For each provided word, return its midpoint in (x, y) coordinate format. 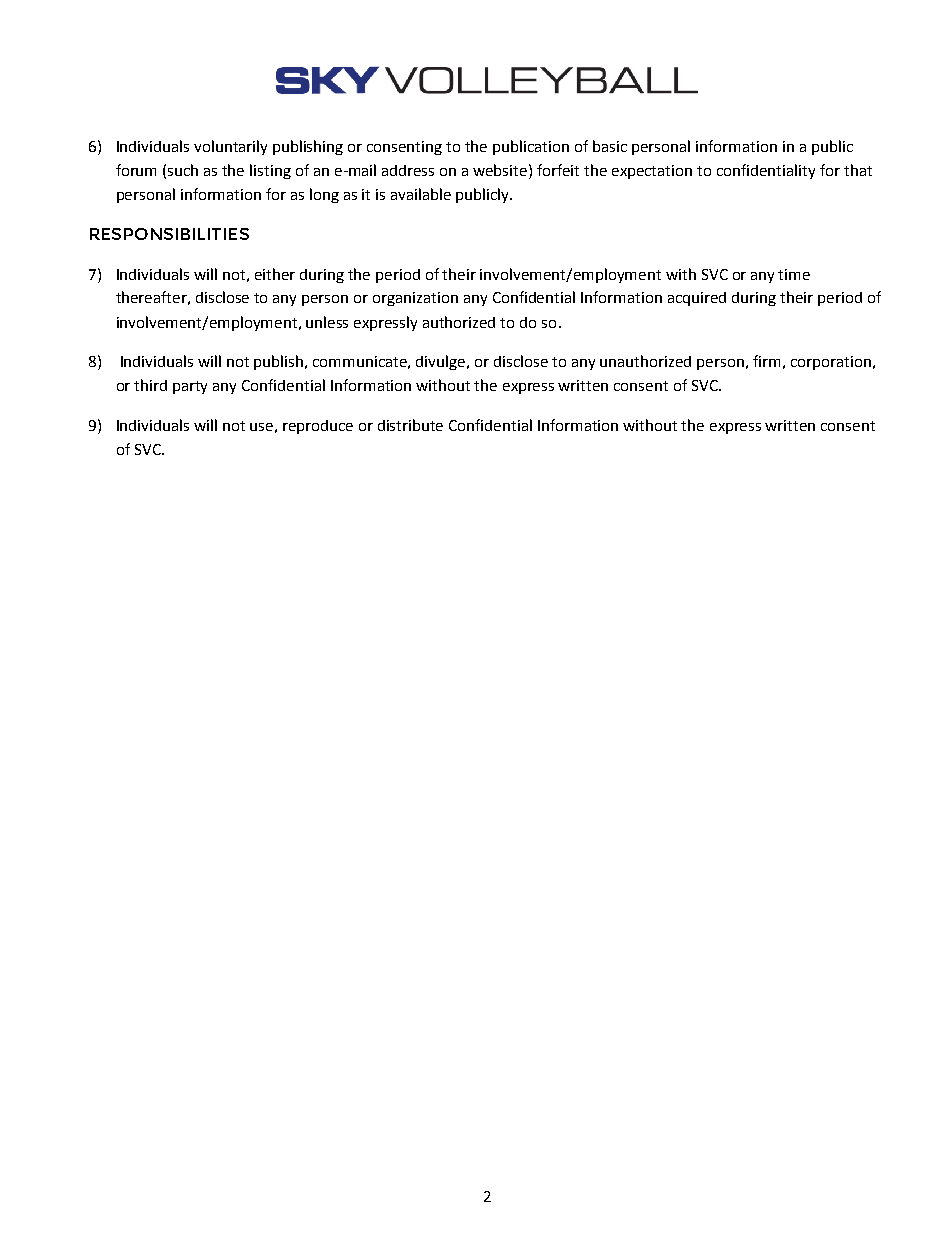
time (794, 274)
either (275, 274)
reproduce (318, 427)
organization (415, 299)
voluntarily (230, 147)
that (858, 170)
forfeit (558, 170)
